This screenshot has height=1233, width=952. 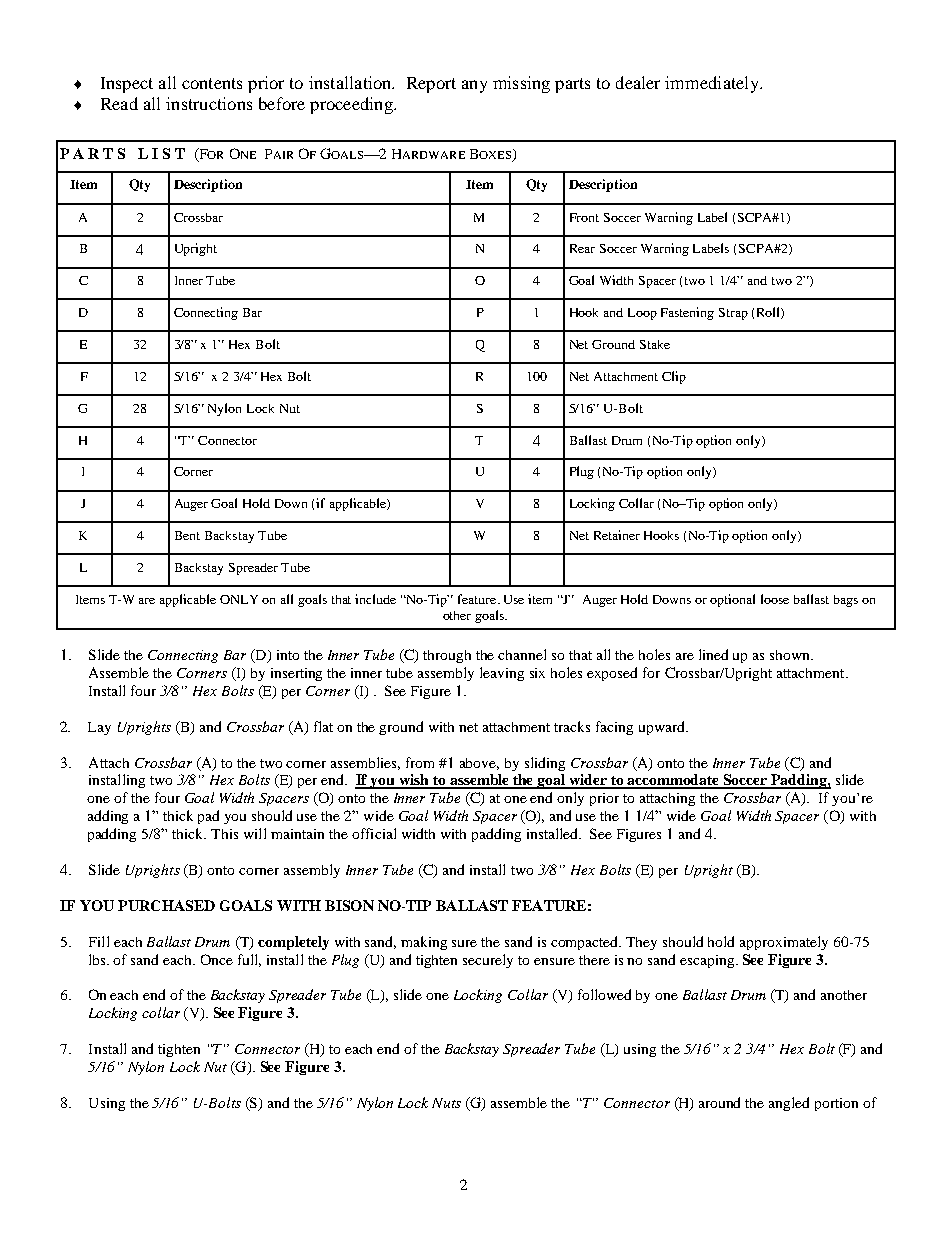 I want to click on through, so click(x=447, y=656).
